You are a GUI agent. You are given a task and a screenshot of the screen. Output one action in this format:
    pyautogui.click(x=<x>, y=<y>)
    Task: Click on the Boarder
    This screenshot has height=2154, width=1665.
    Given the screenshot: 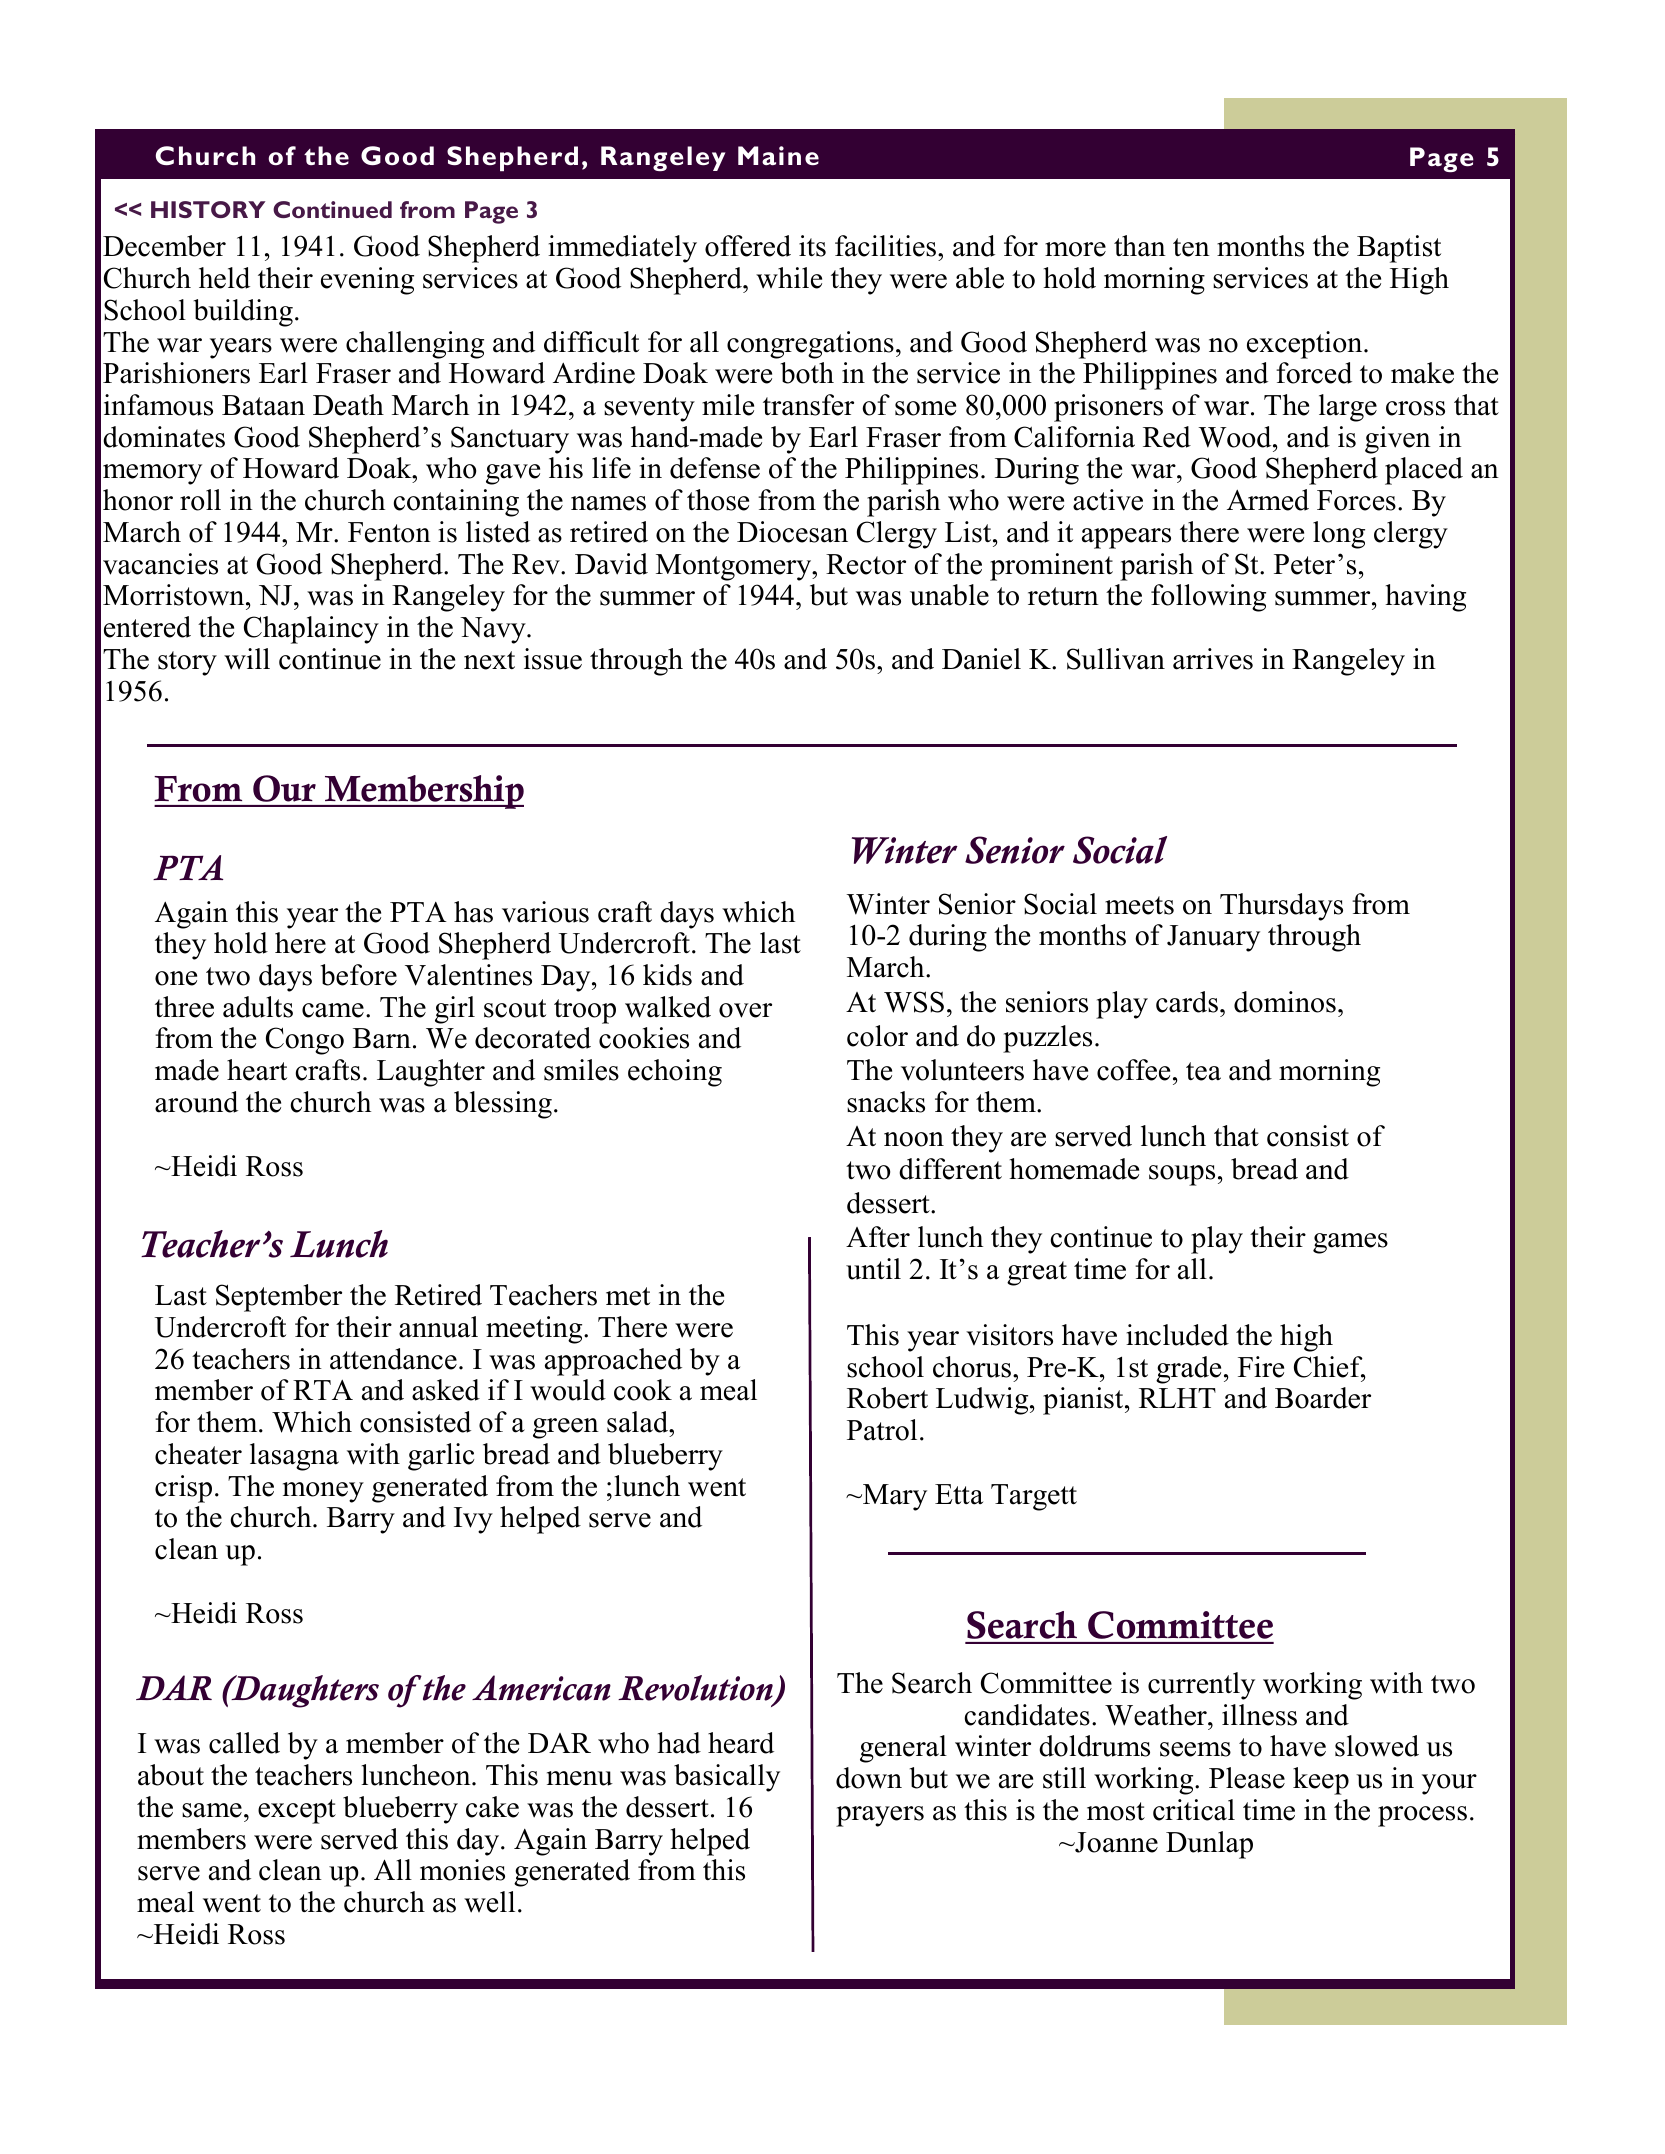 What is the action you would take?
    pyautogui.click(x=1323, y=1398)
